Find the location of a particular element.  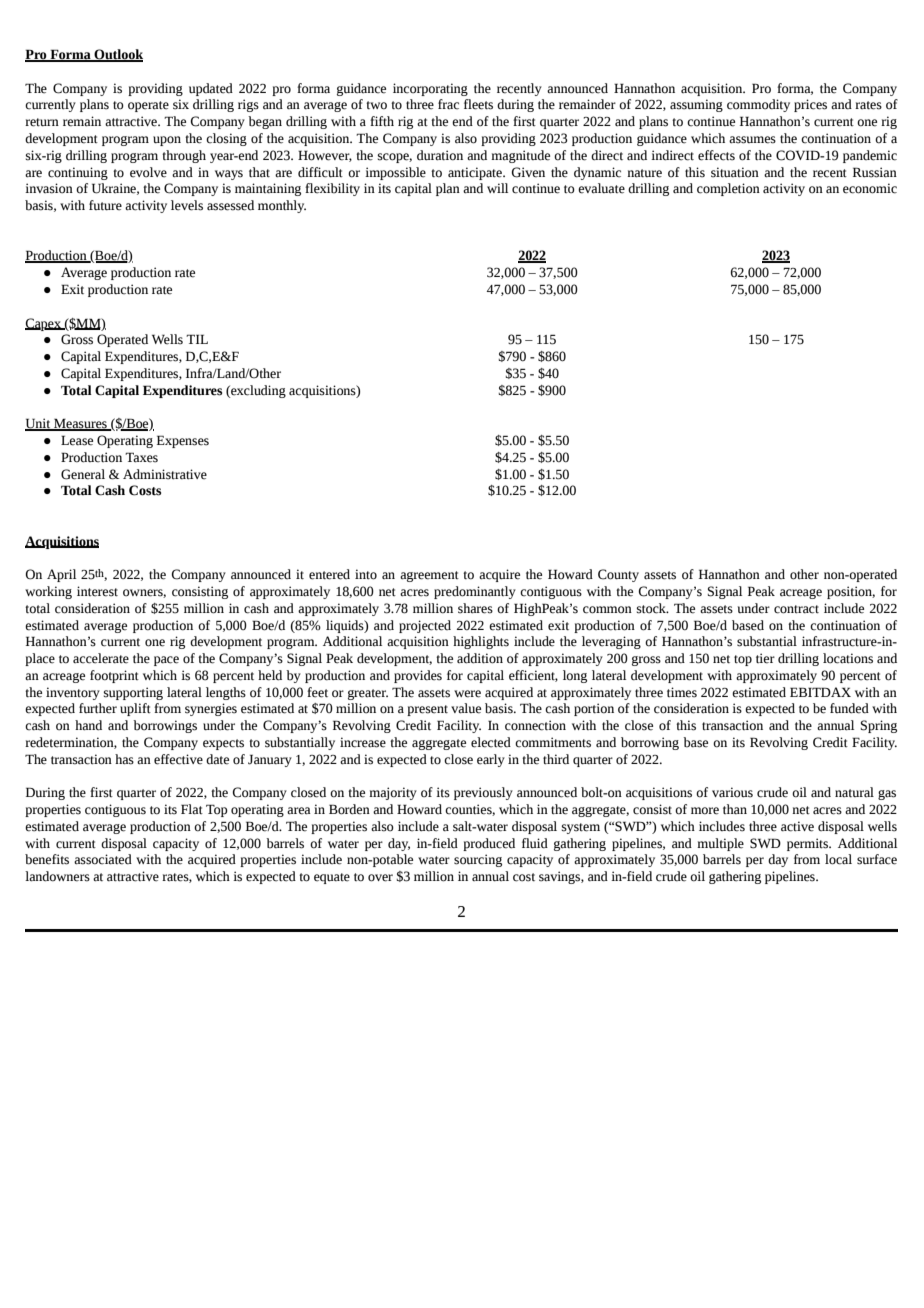

highlights is located at coordinates (481, 642).
